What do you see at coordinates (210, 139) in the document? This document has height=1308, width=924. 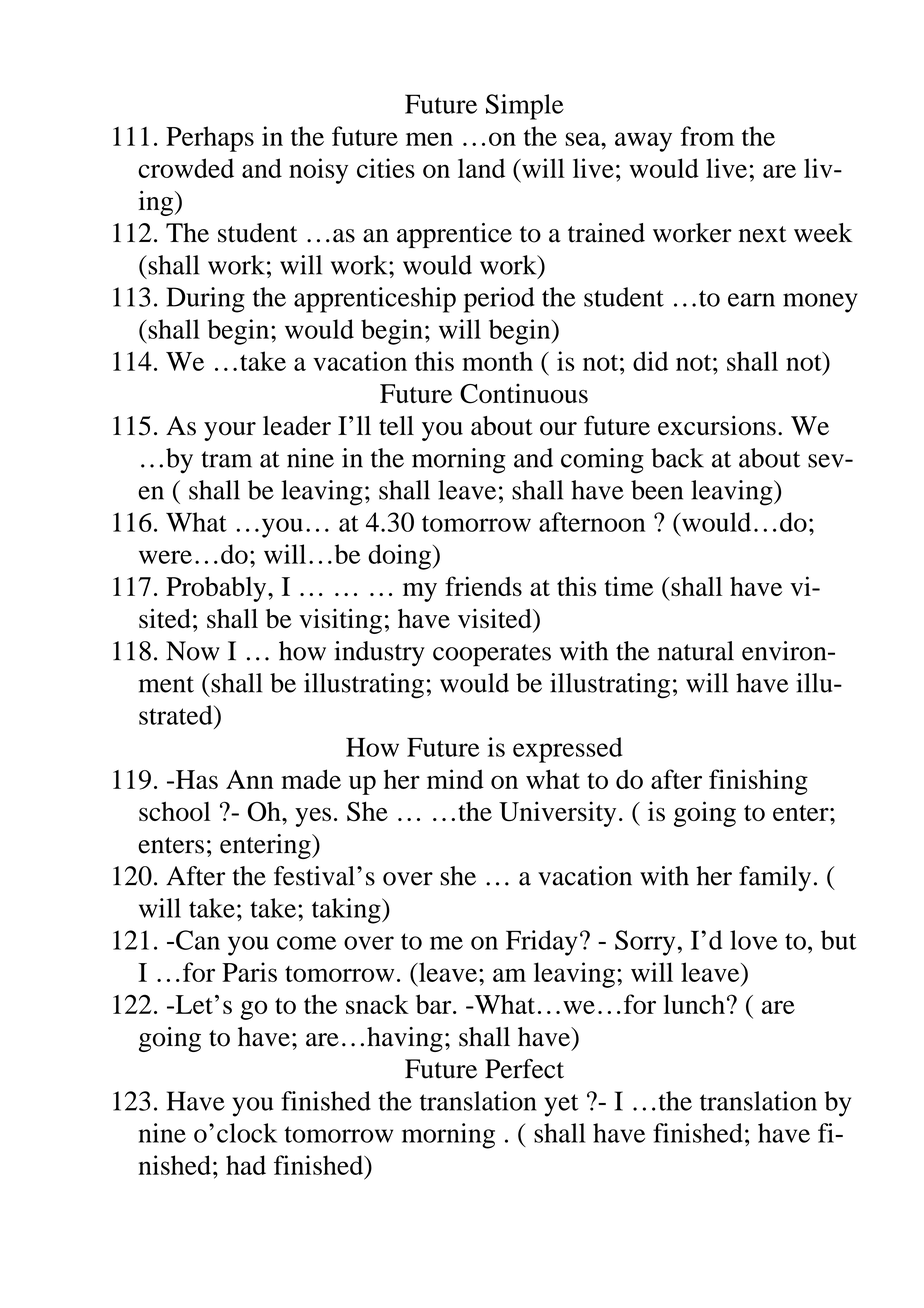 I see `Perhaps` at bounding box center [210, 139].
